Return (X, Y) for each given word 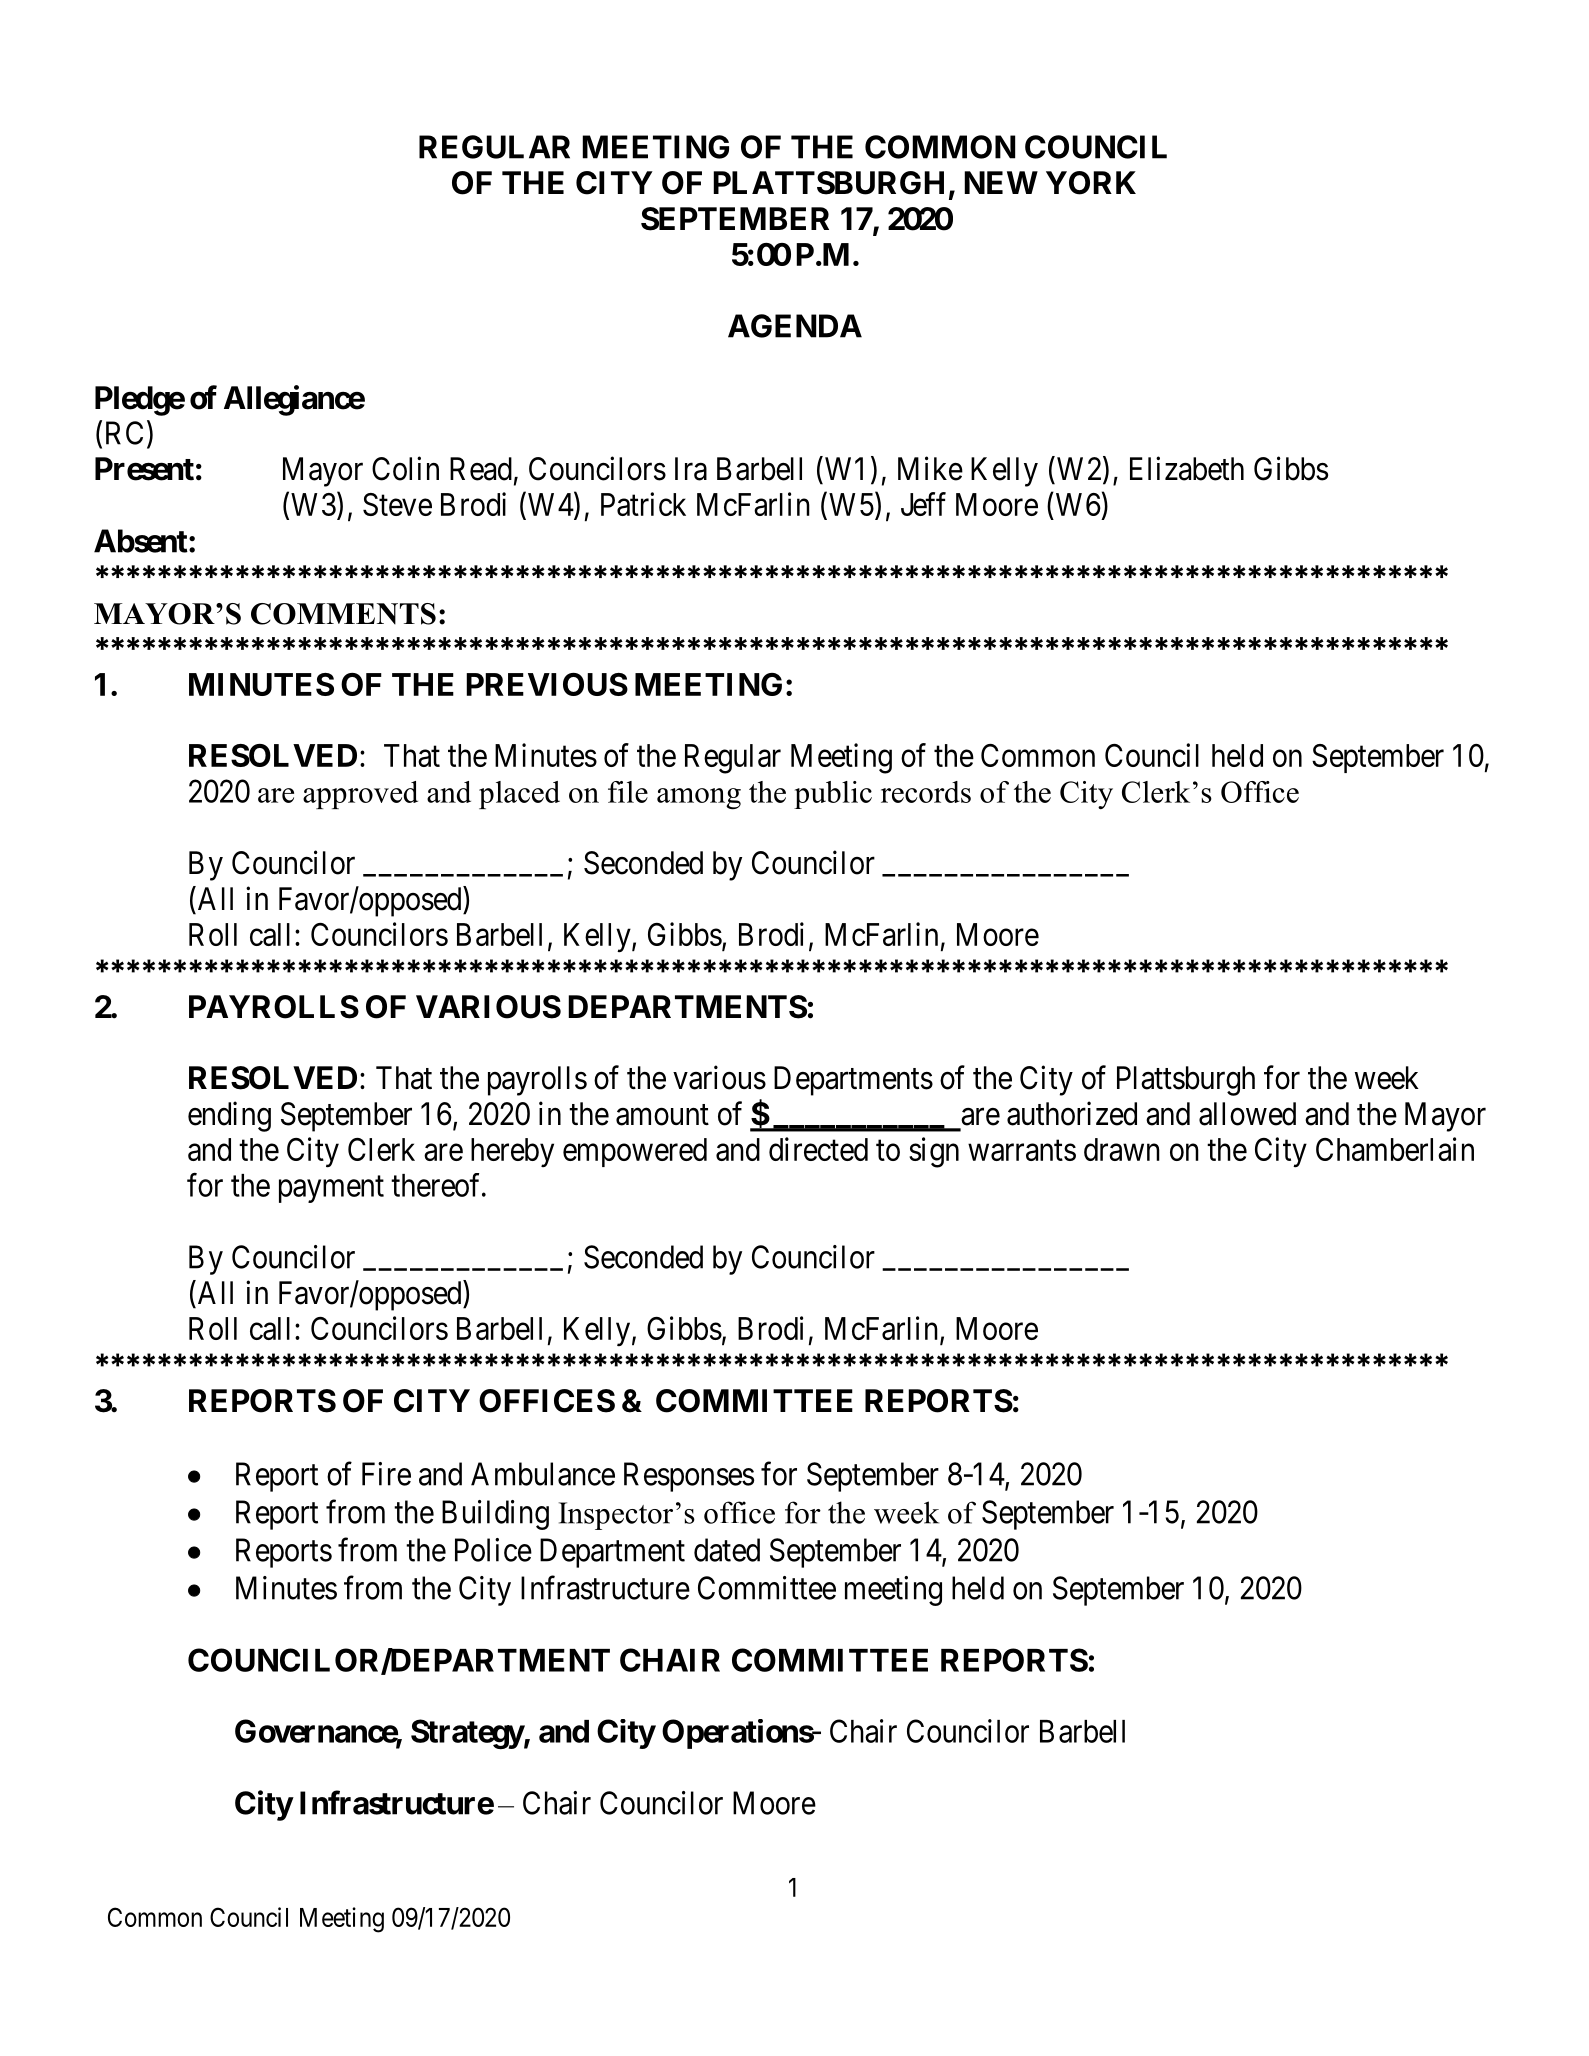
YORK (1091, 183)
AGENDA (795, 326)
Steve (397, 504)
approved (360, 795)
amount (662, 1115)
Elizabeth (1187, 468)
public (833, 795)
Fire (386, 1474)
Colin (405, 468)
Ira (691, 469)
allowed (1247, 1114)
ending (229, 1116)
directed (818, 1149)
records (926, 792)
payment (331, 1189)
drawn (1122, 1149)
